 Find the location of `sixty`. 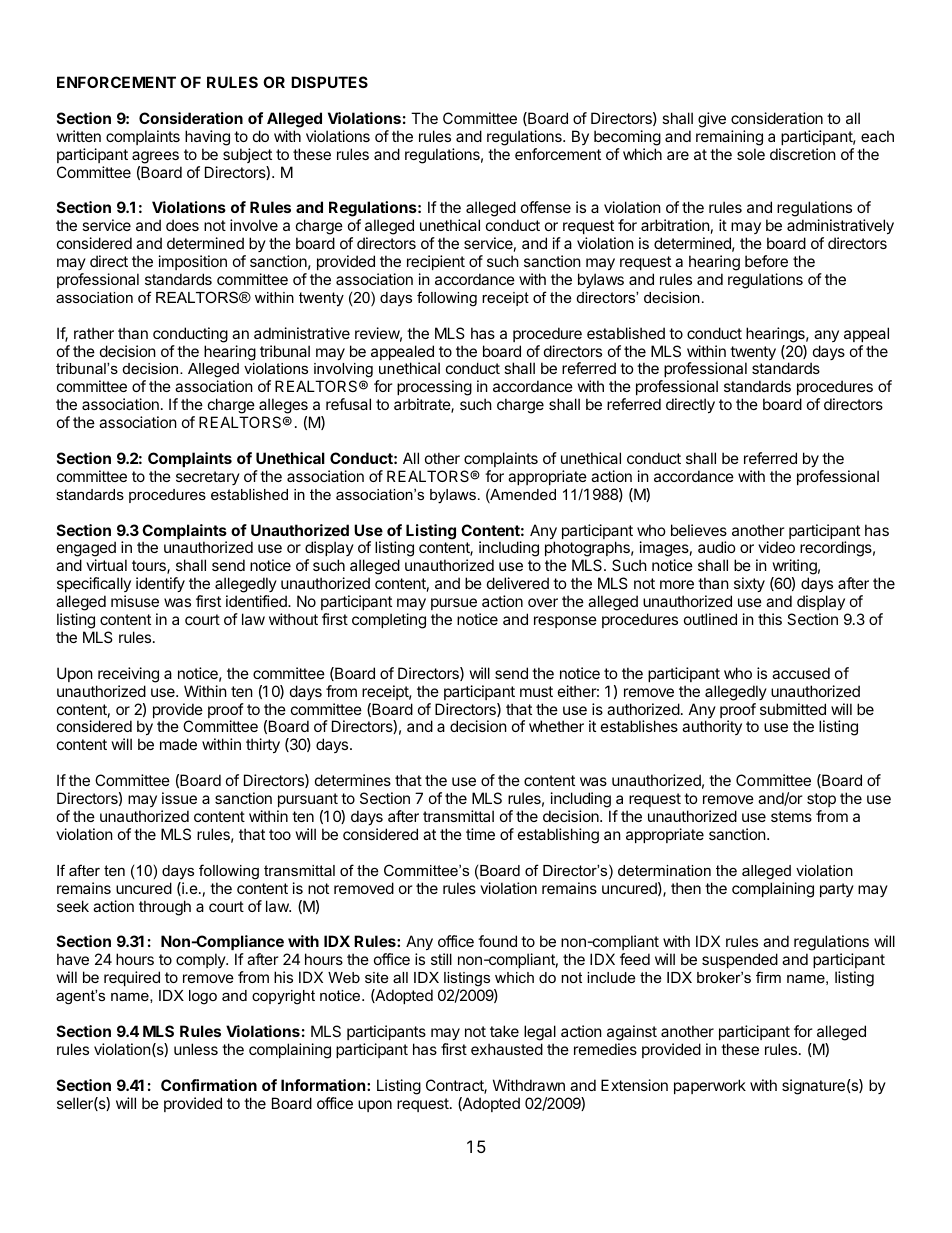

sixty is located at coordinates (748, 586).
